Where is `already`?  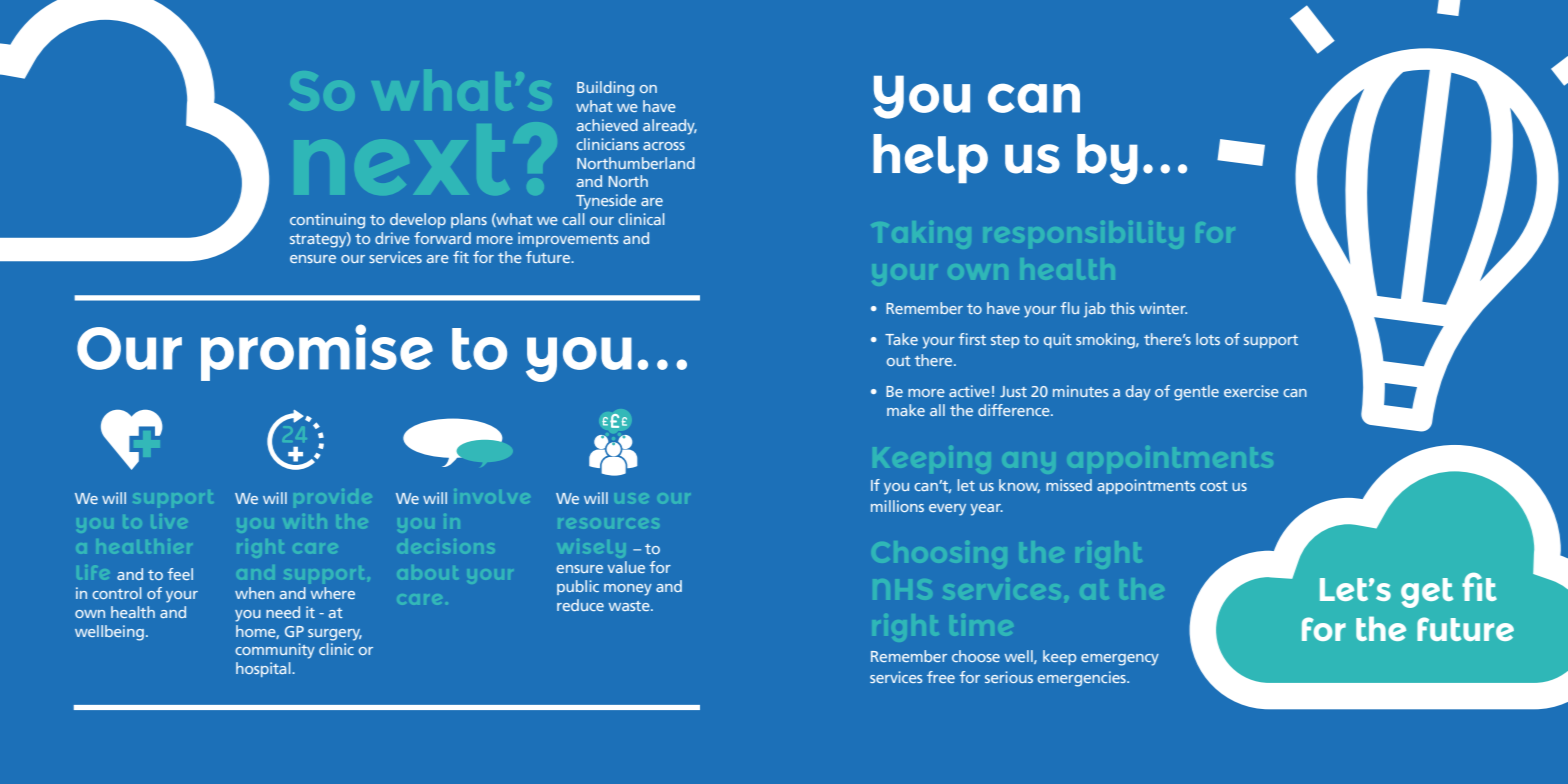
already is located at coordinates (670, 127).
